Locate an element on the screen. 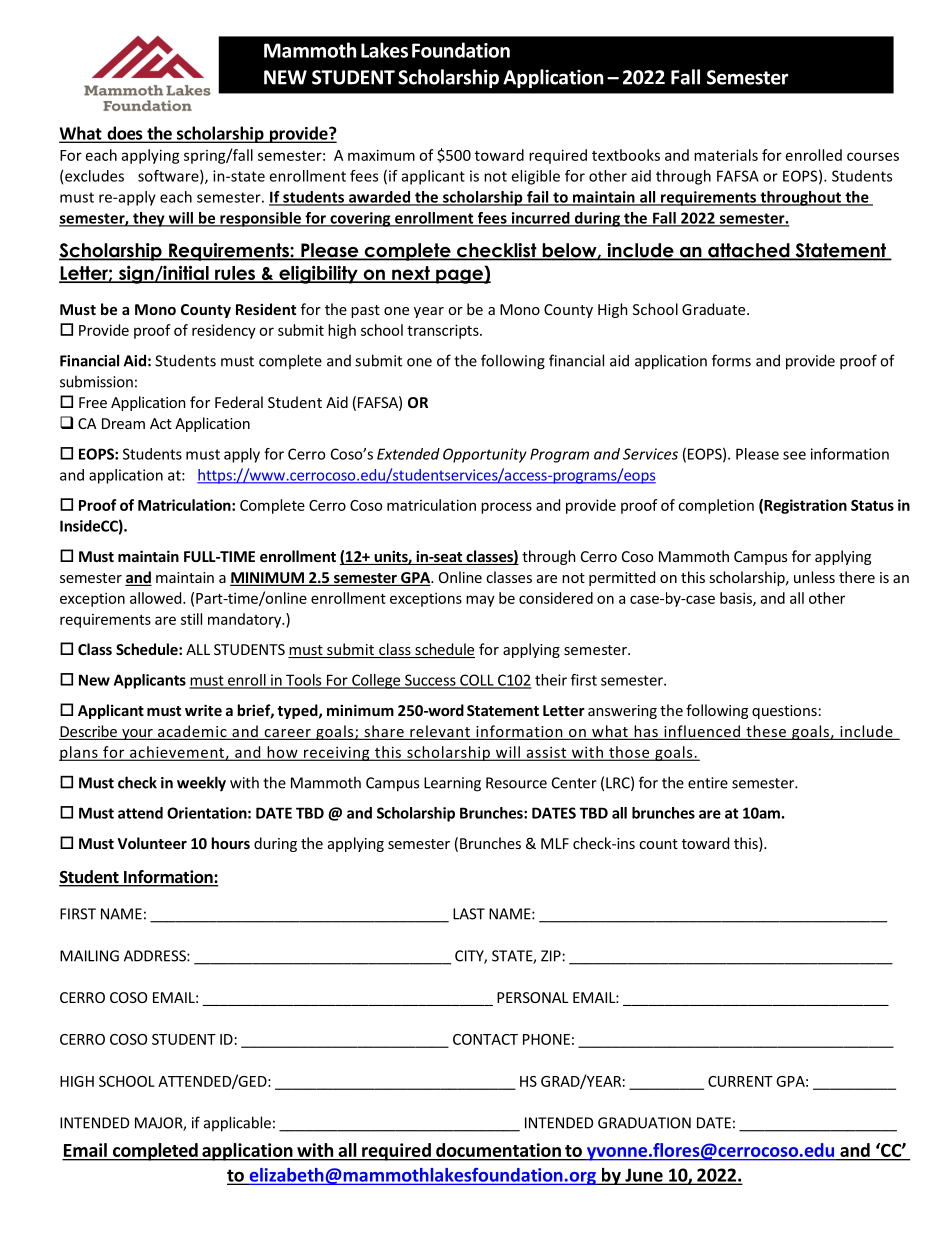 The height and width of the screenshot is (1233, 952). applicable is located at coordinates (237, 1124).
